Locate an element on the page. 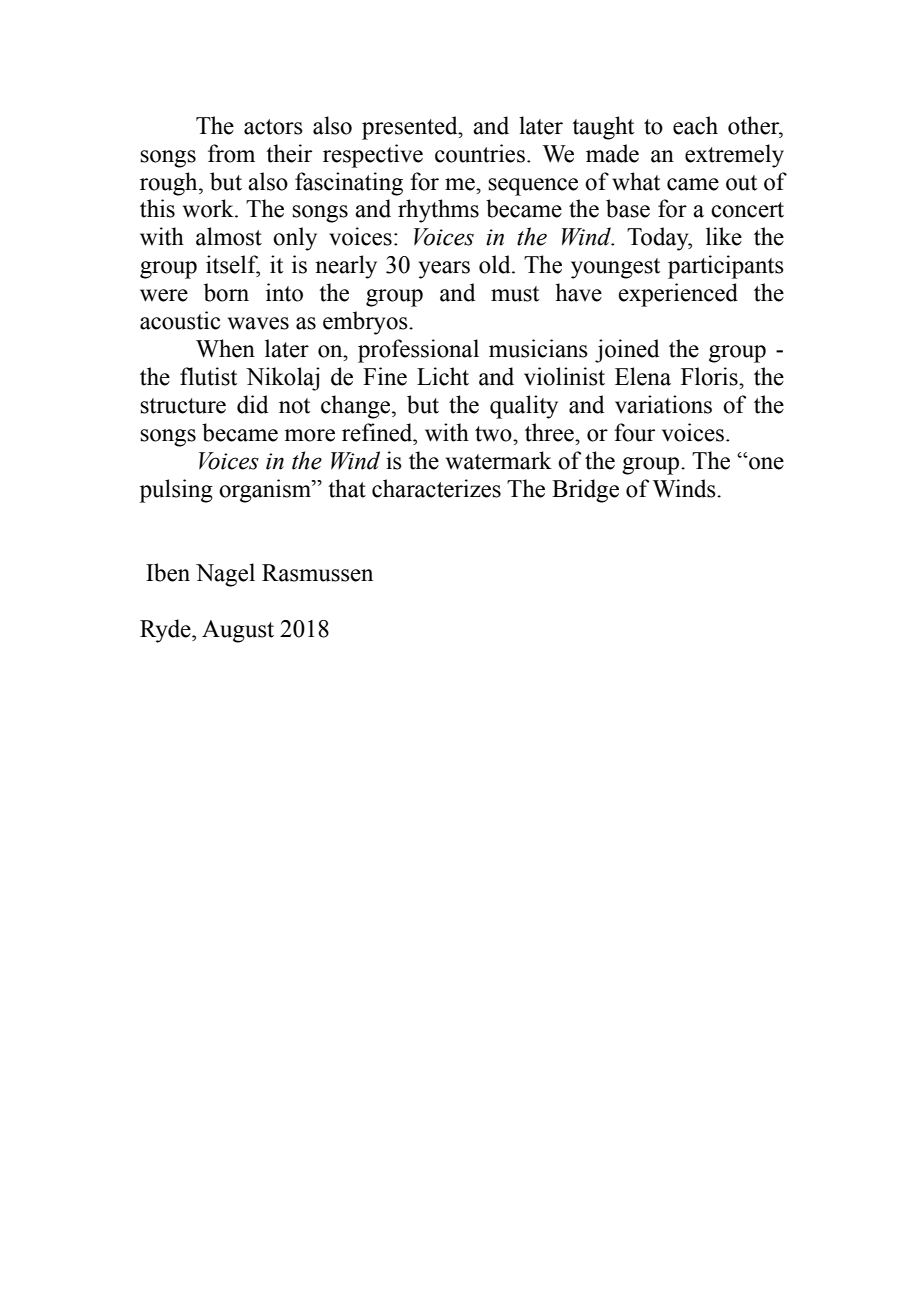  countries is located at coordinates (480, 153).
